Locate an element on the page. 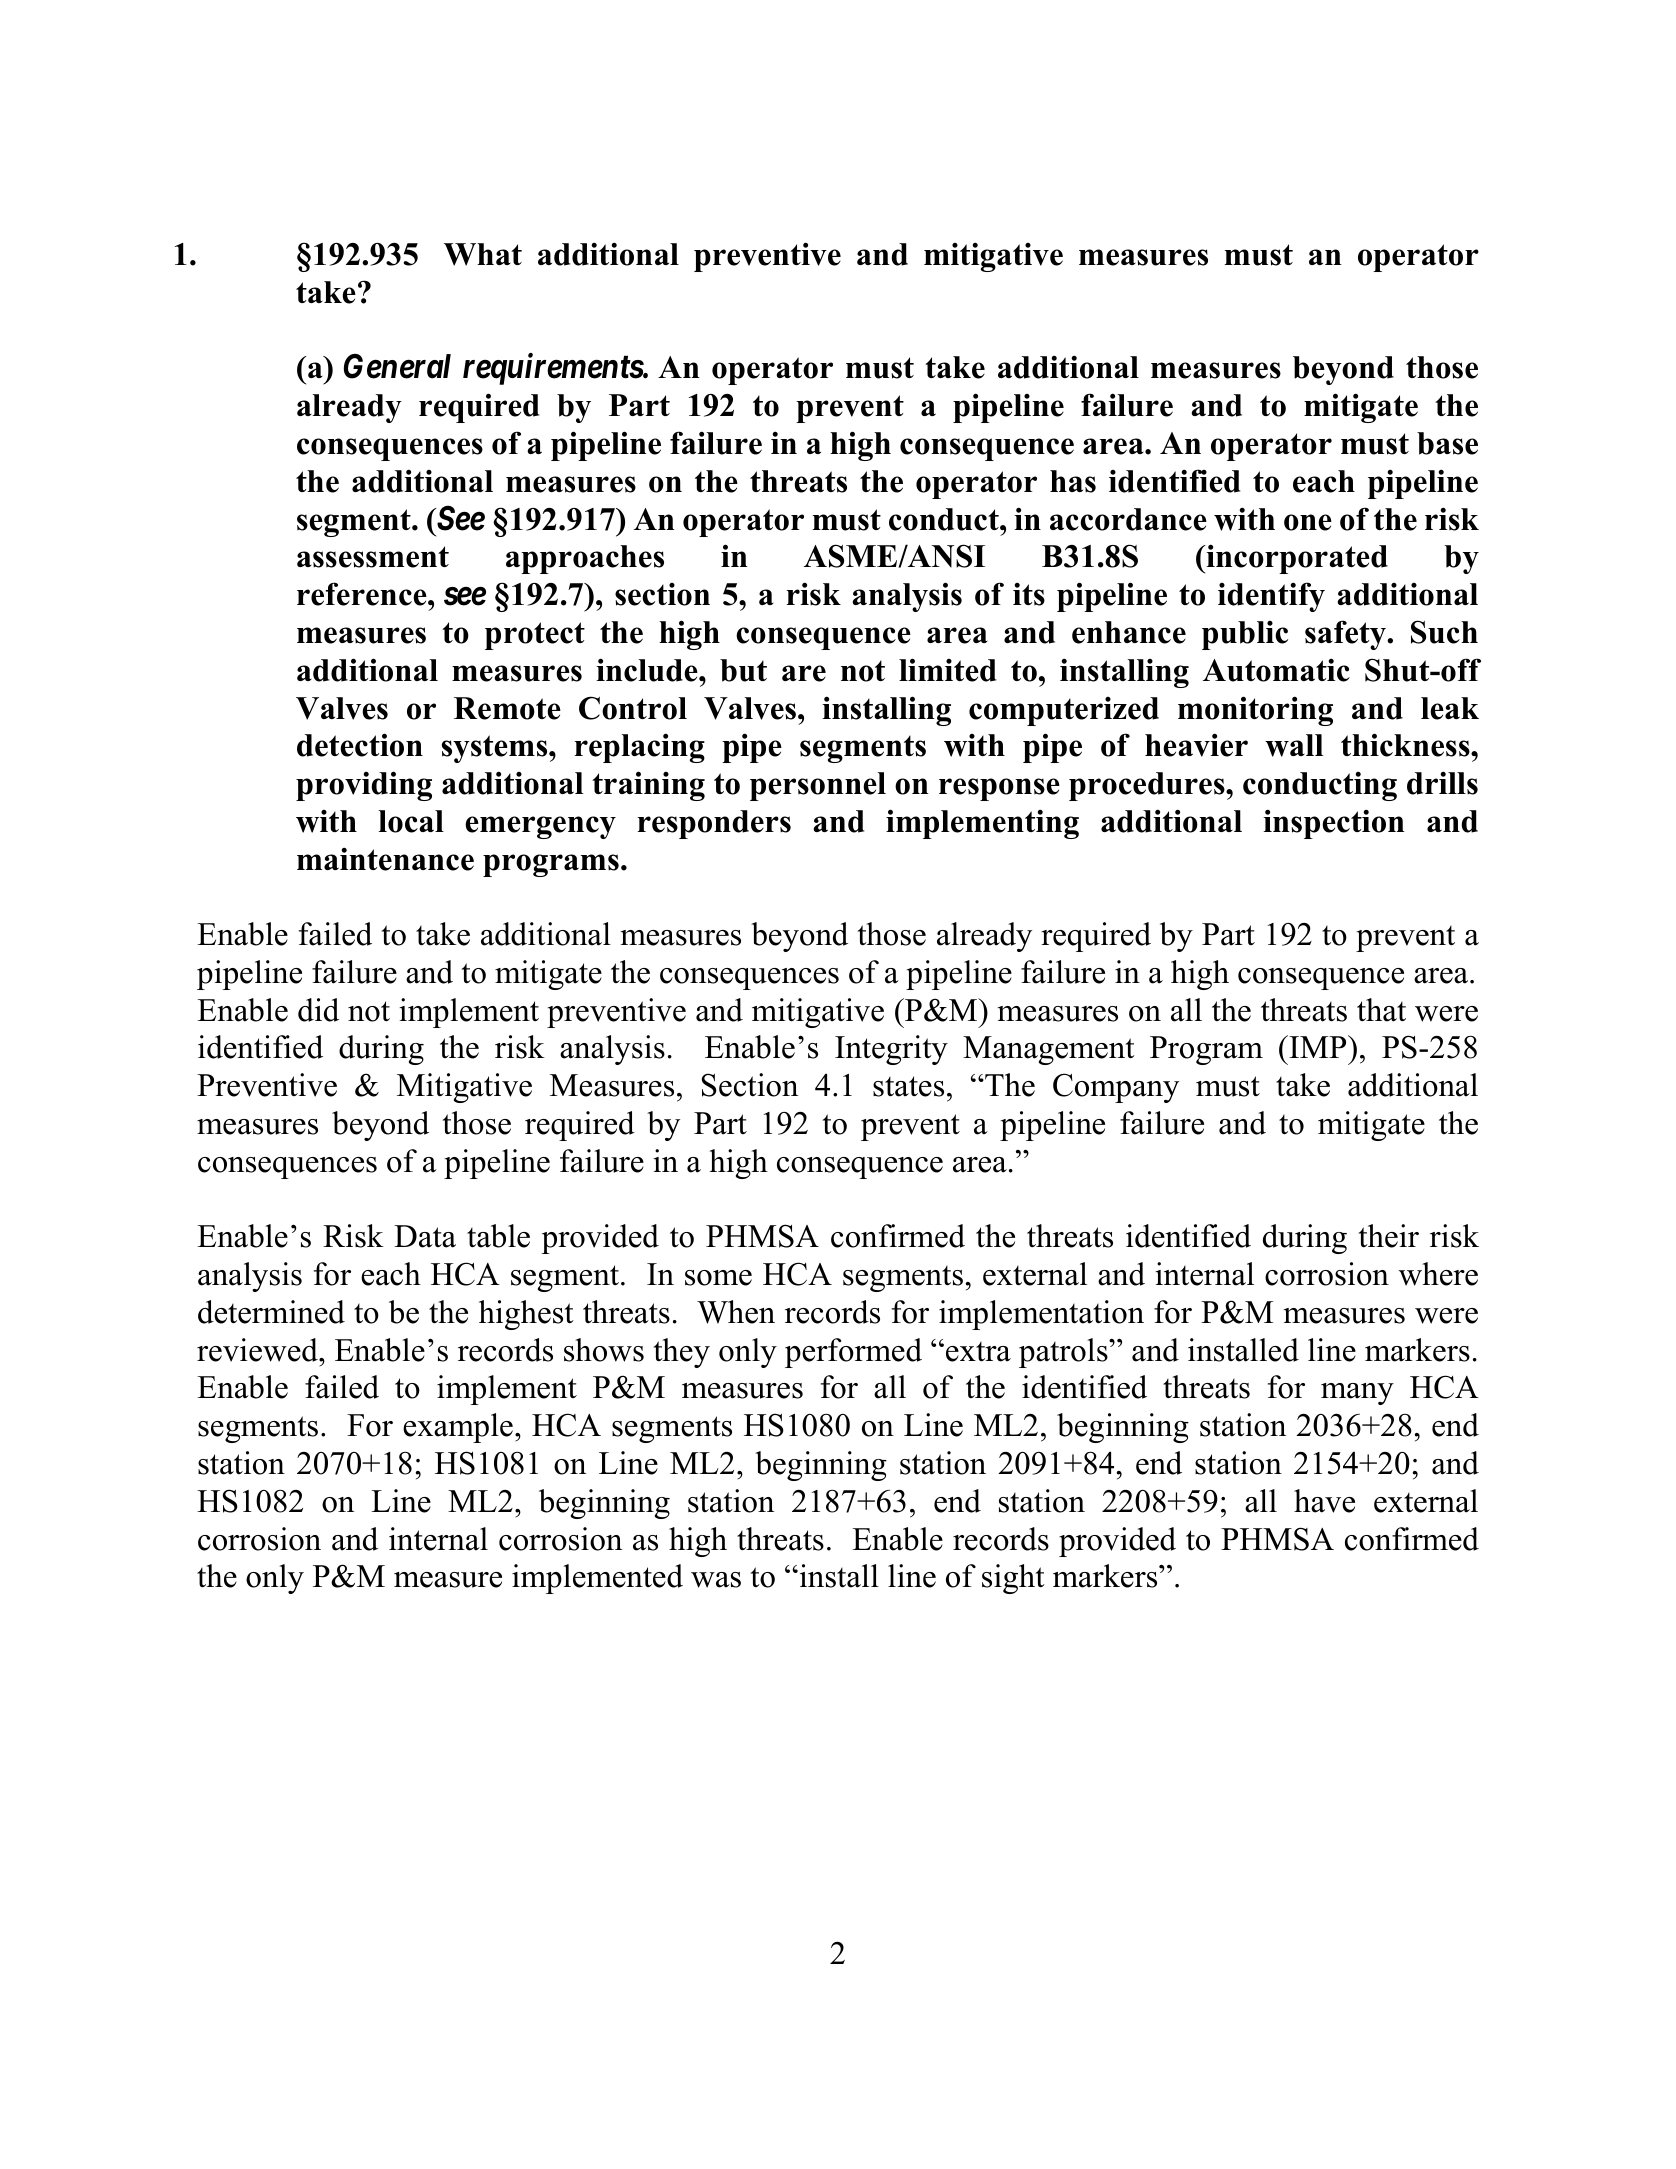 Image resolution: width=1676 pixels, height=2169 pixels. example is located at coordinates (458, 1428).
